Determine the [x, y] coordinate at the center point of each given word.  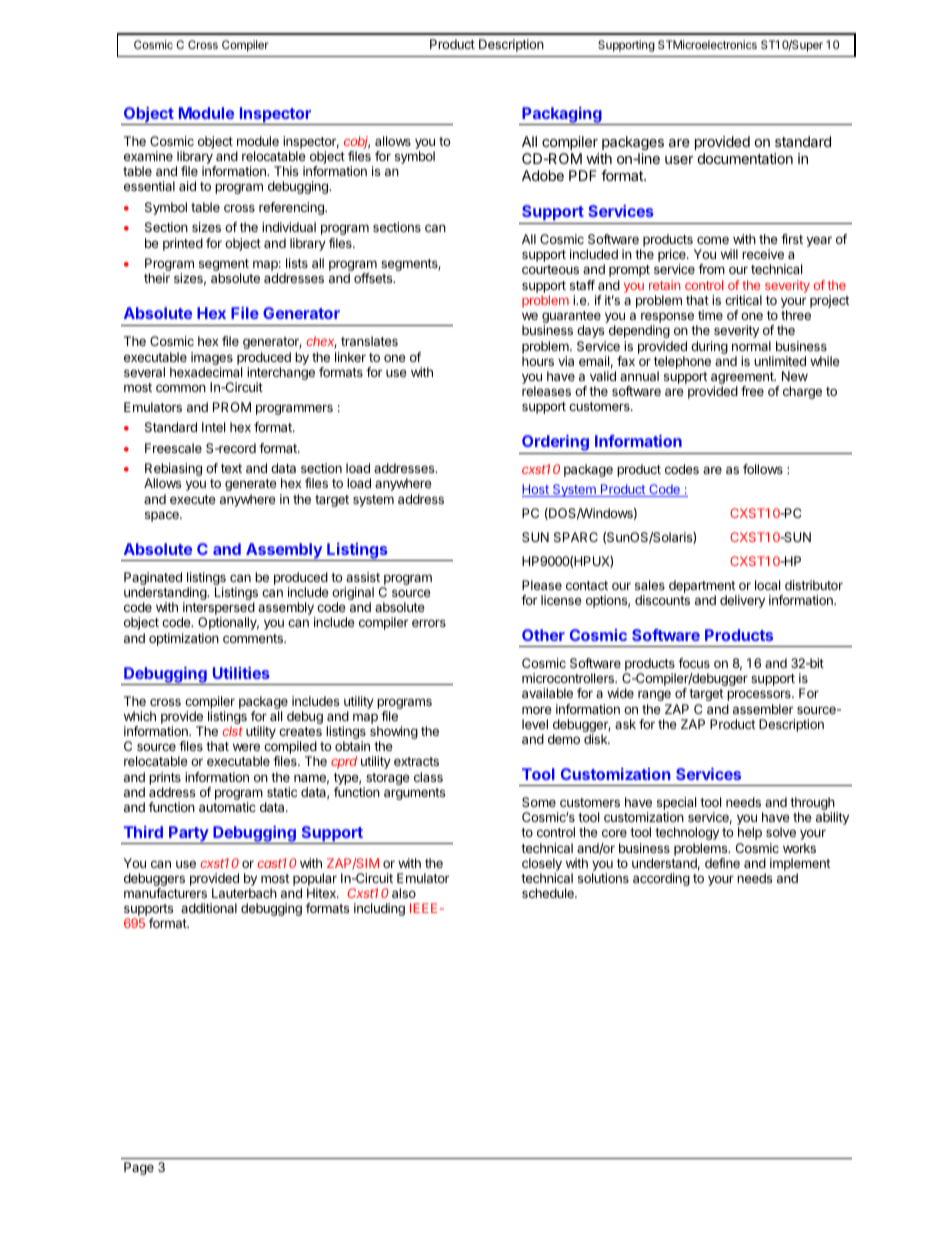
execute [193, 499]
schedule [549, 893]
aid [187, 186]
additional [209, 908]
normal [751, 346]
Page [139, 1168]
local [767, 585]
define [722, 863]
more [537, 710]
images [212, 358]
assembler [763, 709]
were [246, 747]
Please [542, 585]
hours [538, 361]
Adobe [543, 175]
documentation [745, 158]
